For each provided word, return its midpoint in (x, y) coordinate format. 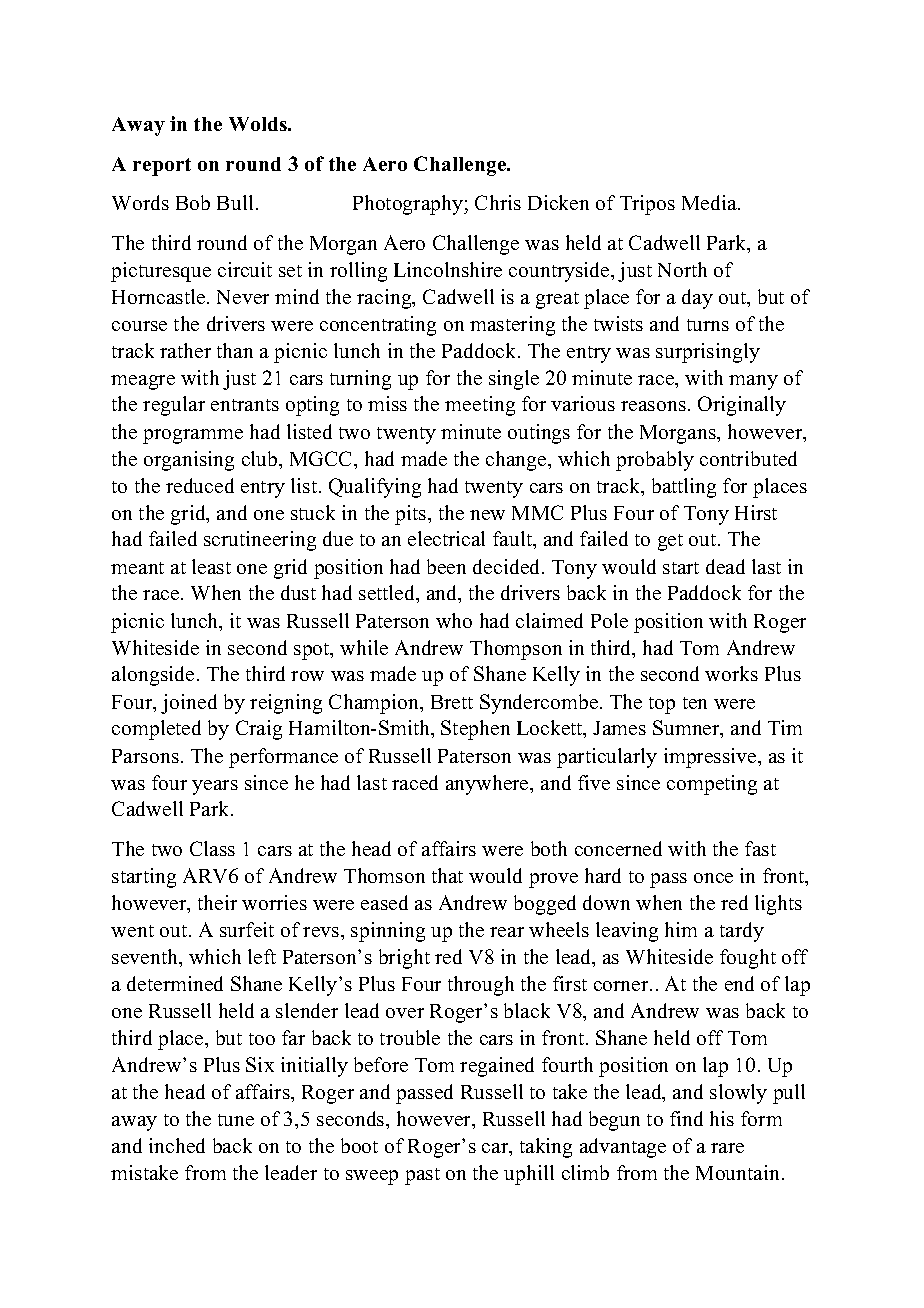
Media (710, 202)
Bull (235, 202)
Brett (452, 702)
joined (189, 704)
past (422, 1176)
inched (177, 1145)
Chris (498, 202)
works (731, 673)
